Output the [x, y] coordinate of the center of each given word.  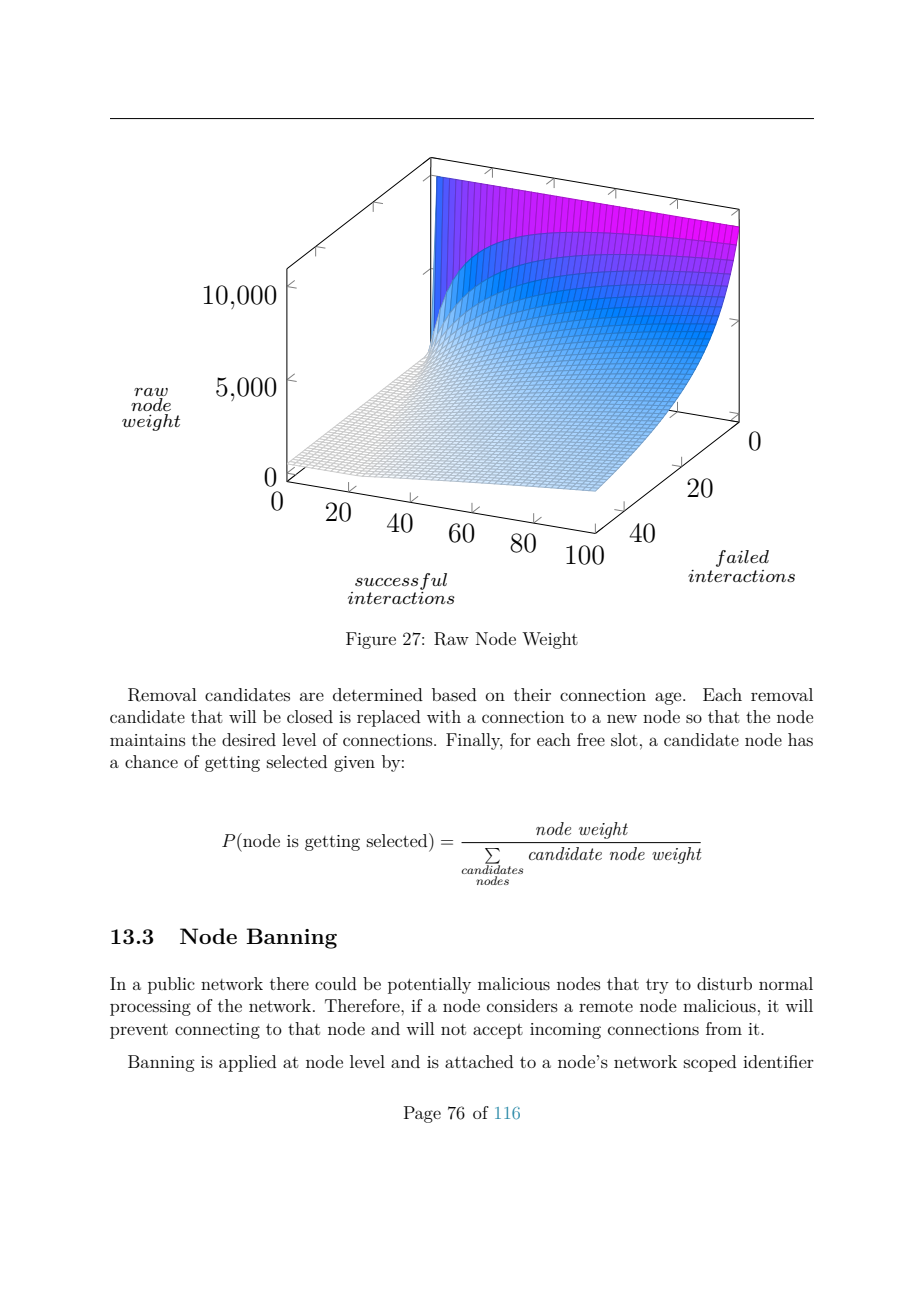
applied [248, 1063]
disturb [724, 983]
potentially [429, 985]
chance [151, 761]
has [800, 739]
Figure [371, 640]
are [312, 696]
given [354, 764]
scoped [710, 1063]
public [171, 985]
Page [422, 1114]
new [622, 718]
